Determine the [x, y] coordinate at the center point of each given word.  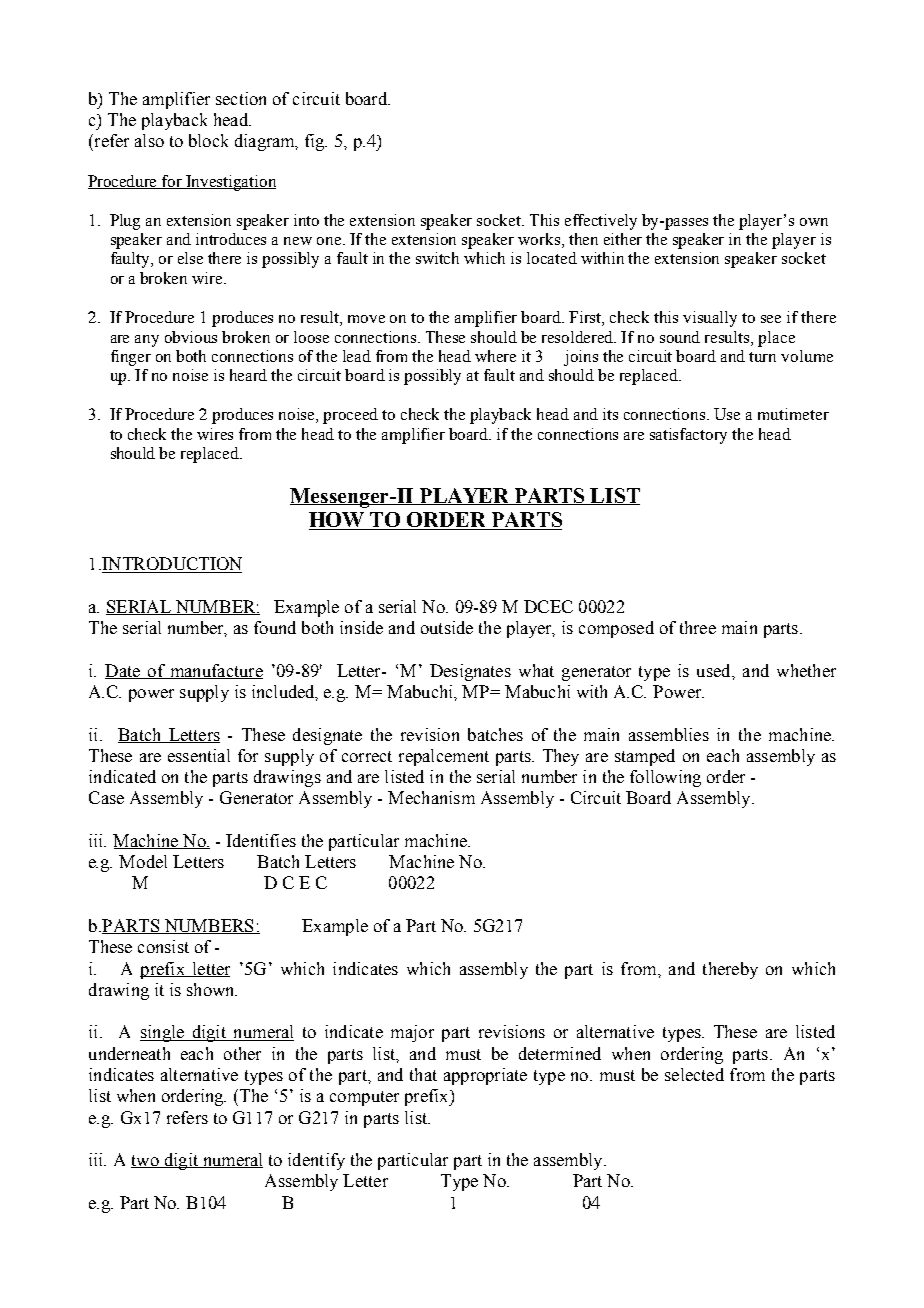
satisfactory [688, 436]
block [208, 140]
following [665, 778]
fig [316, 142]
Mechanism [431, 797]
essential [199, 755]
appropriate [485, 1076]
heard [248, 375]
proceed [350, 416]
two [146, 1161]
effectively [601, 222]
